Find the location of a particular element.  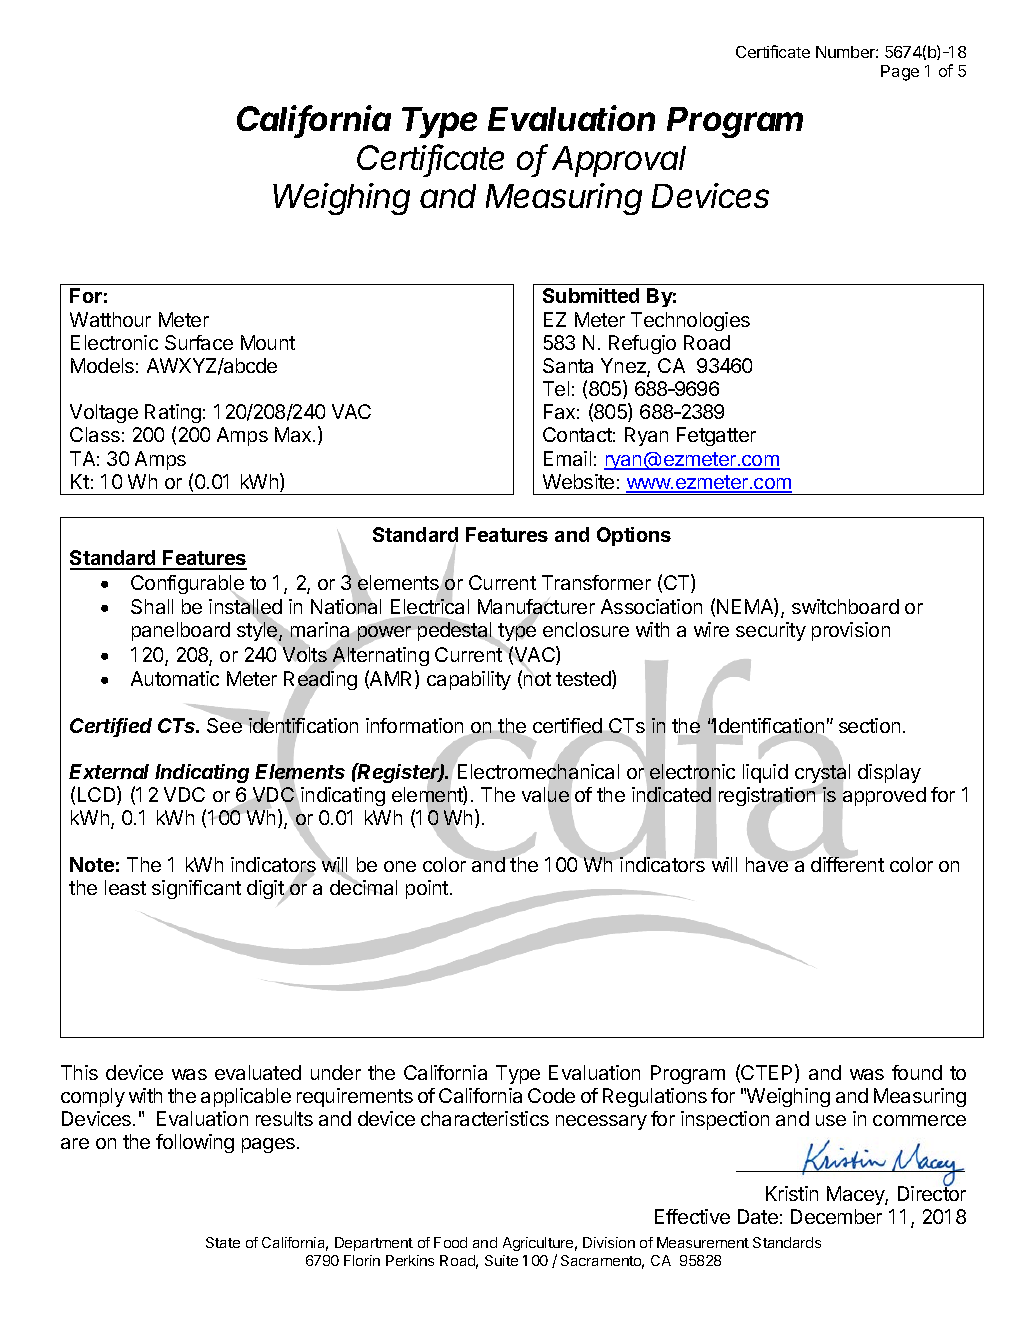

Manufacturer is located at coordinates (536, 608).
